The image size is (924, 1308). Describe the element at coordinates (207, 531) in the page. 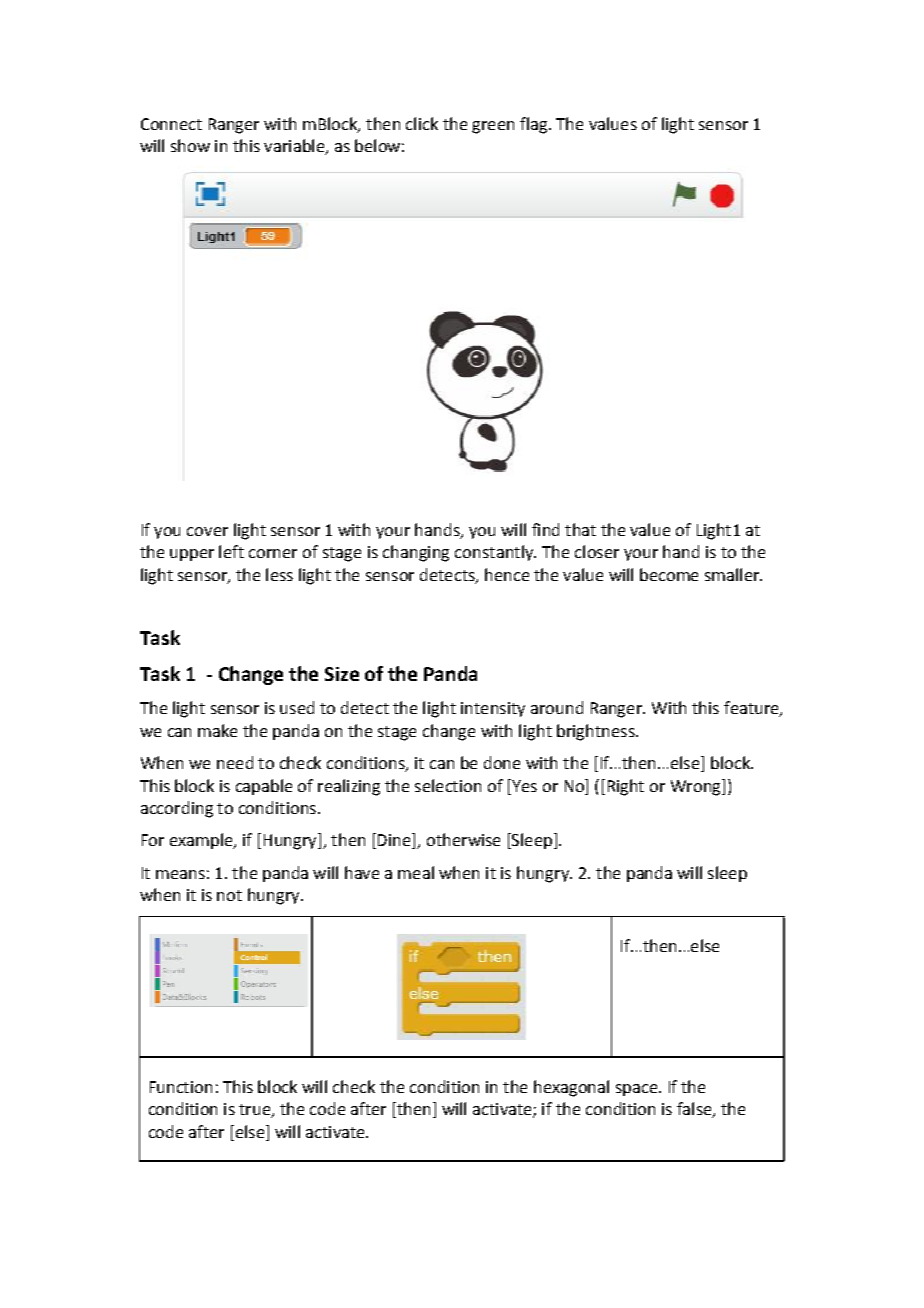

I see `cover` at that location.
